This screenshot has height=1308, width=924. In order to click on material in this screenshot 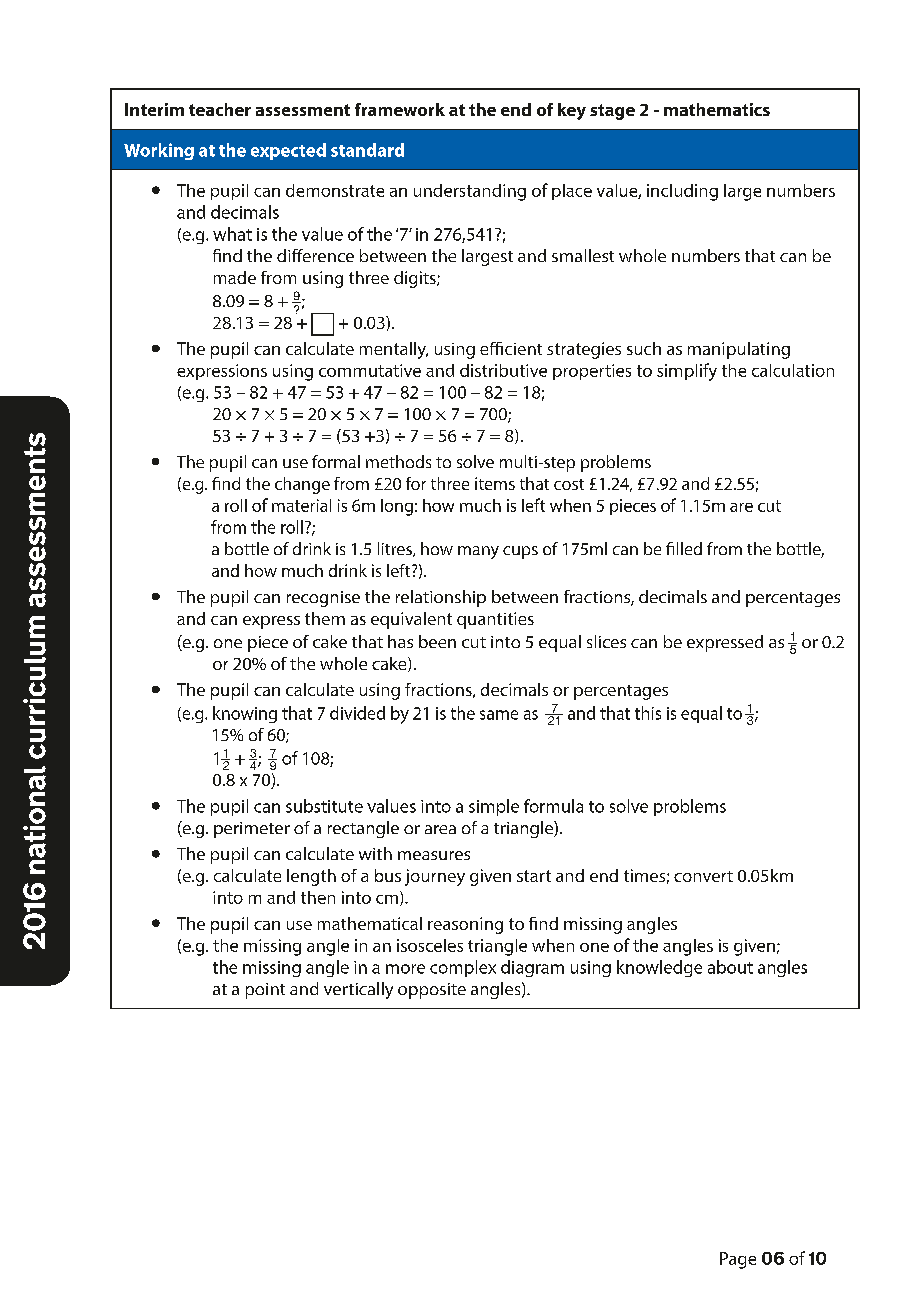, I will do `click(301, 505)`.
